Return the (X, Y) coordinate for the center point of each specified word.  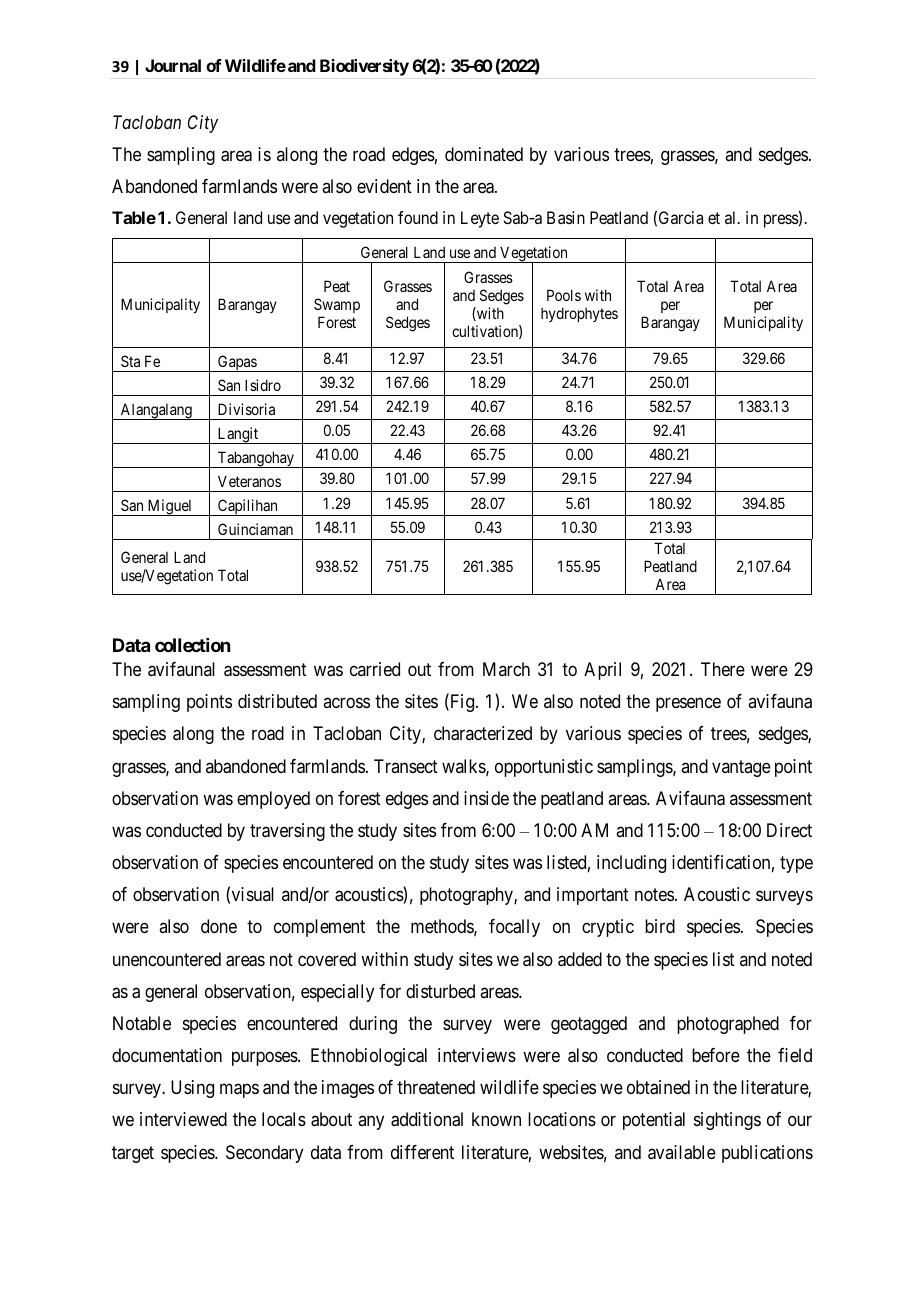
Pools (564, 295)
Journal (173, 65)
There (723, 669)
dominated (484, 154)
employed (273, 800)
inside (486, 798)
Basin (566, 217)
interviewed (183, 1119)
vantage (741, 768)
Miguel (170, 507)
